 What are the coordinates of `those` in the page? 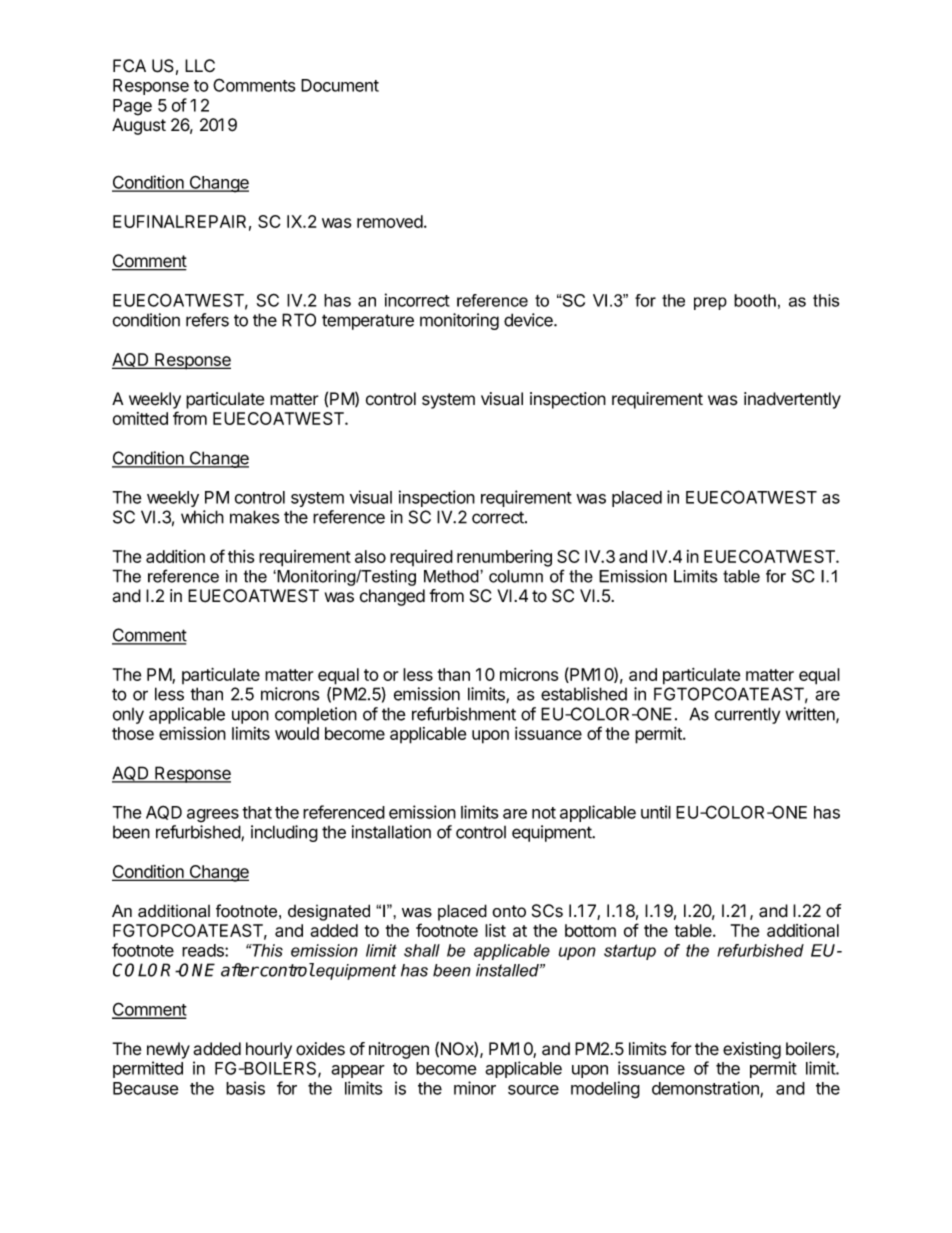 It's located at (133, 733).
